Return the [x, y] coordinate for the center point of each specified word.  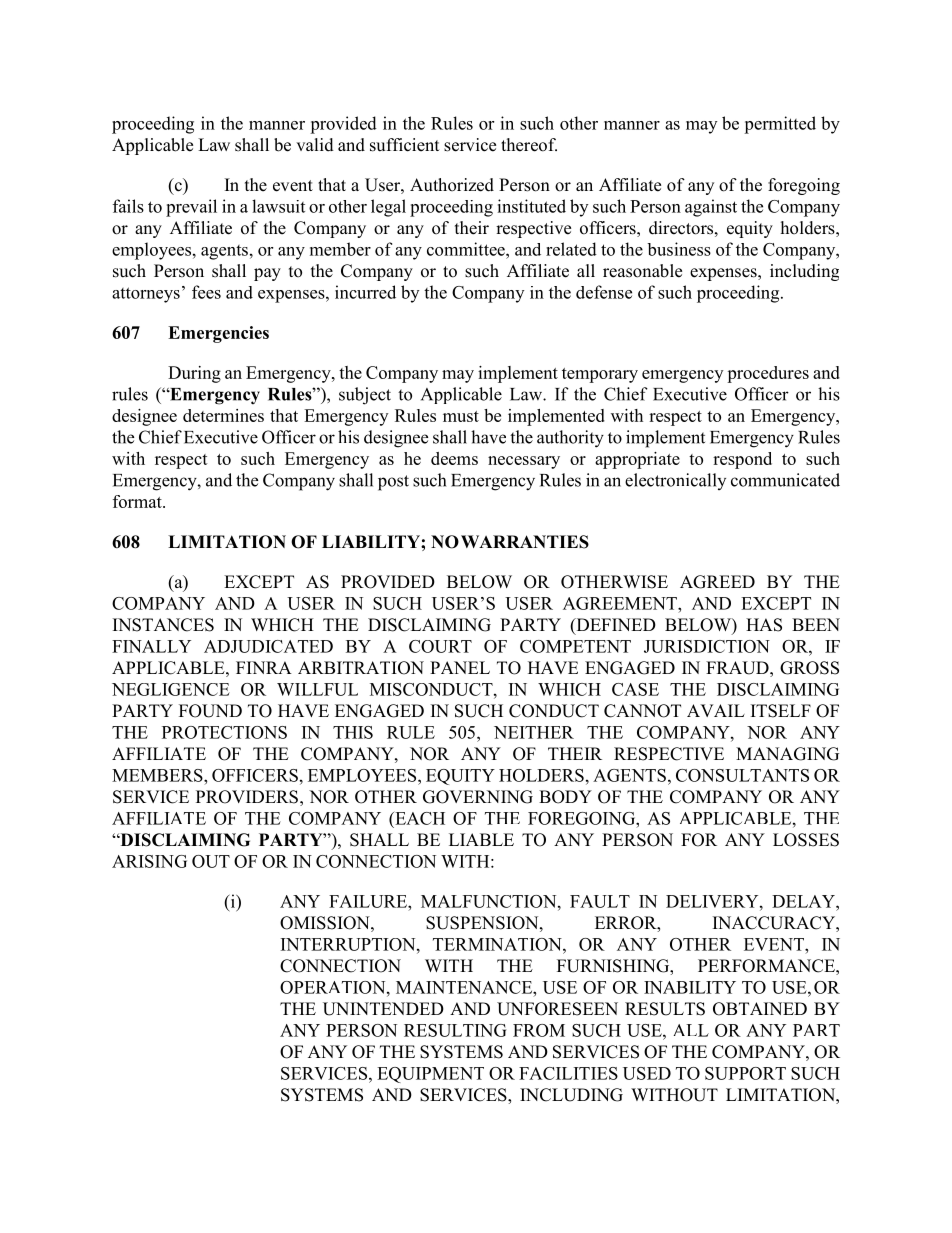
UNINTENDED [383, 1009]
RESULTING [455, 1030]
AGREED [717, 582]
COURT [440, 646]
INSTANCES [163, 625]
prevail [191, 208]
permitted [780, 125]
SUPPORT [745, 1073]
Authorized [452, 185]
